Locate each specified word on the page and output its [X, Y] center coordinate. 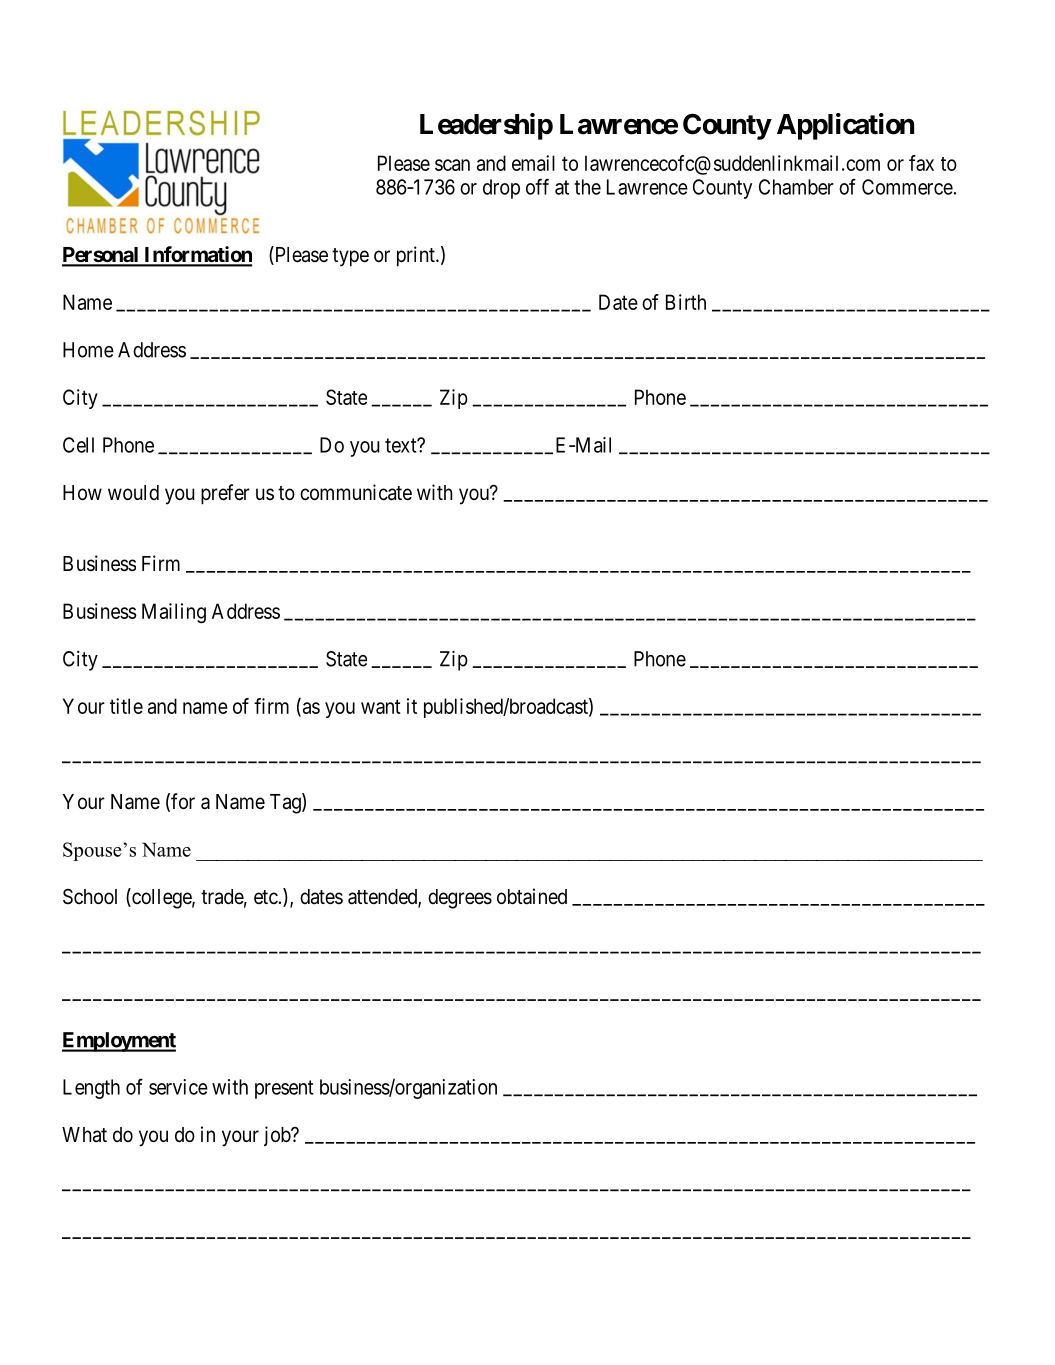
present [284, 1089]
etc [266, 897]
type [350, 257]
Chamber [796, 187]
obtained [532, 896]
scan [452, 165]
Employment [119, 1042]
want [381, 706]
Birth [686, 302]
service [178, 1087]
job [278, 1136]
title [126, 706]
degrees [460, 899]
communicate [356, 492]
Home [88, 350]
